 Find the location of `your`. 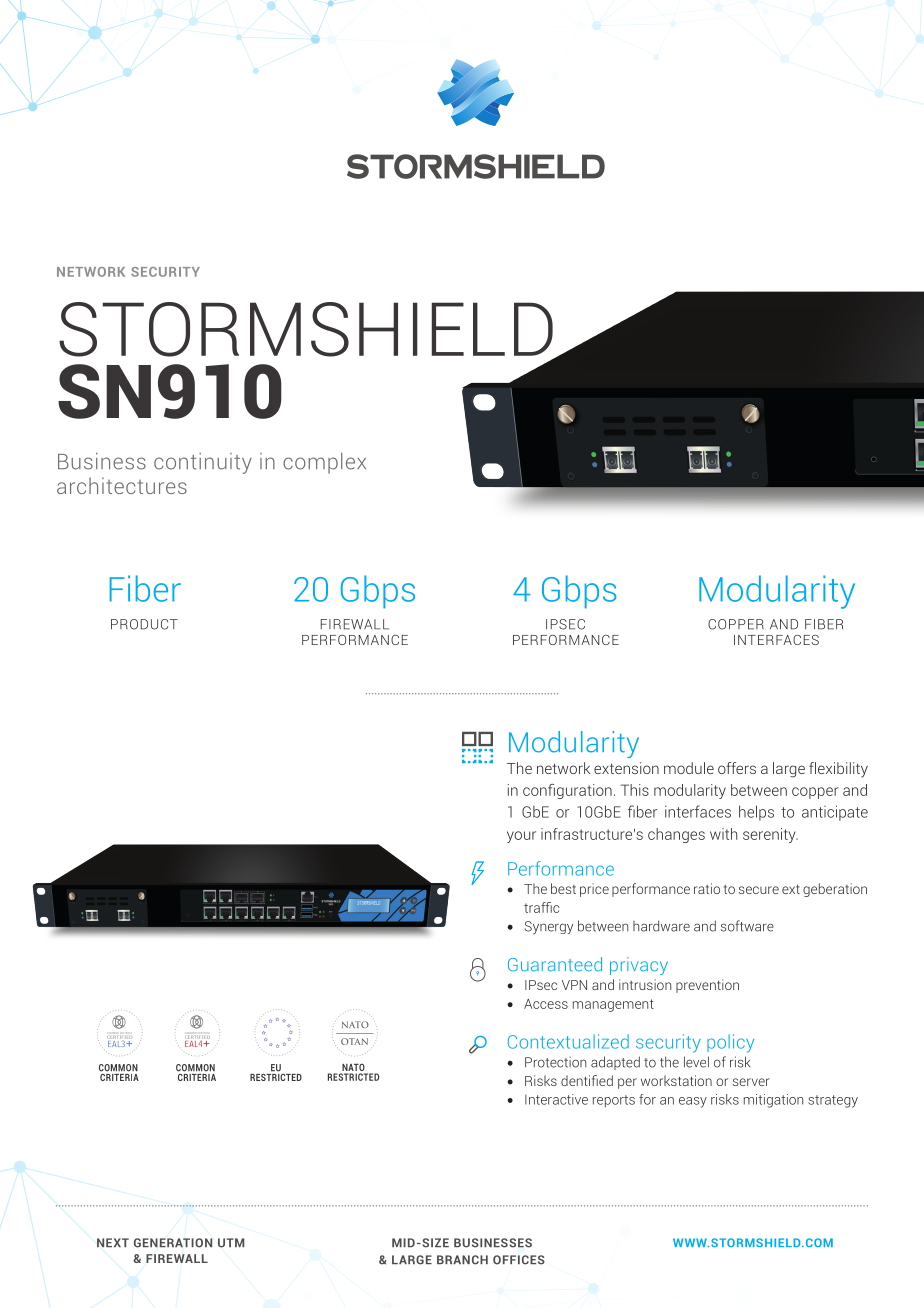

your is located at coordinates (521, 837).
